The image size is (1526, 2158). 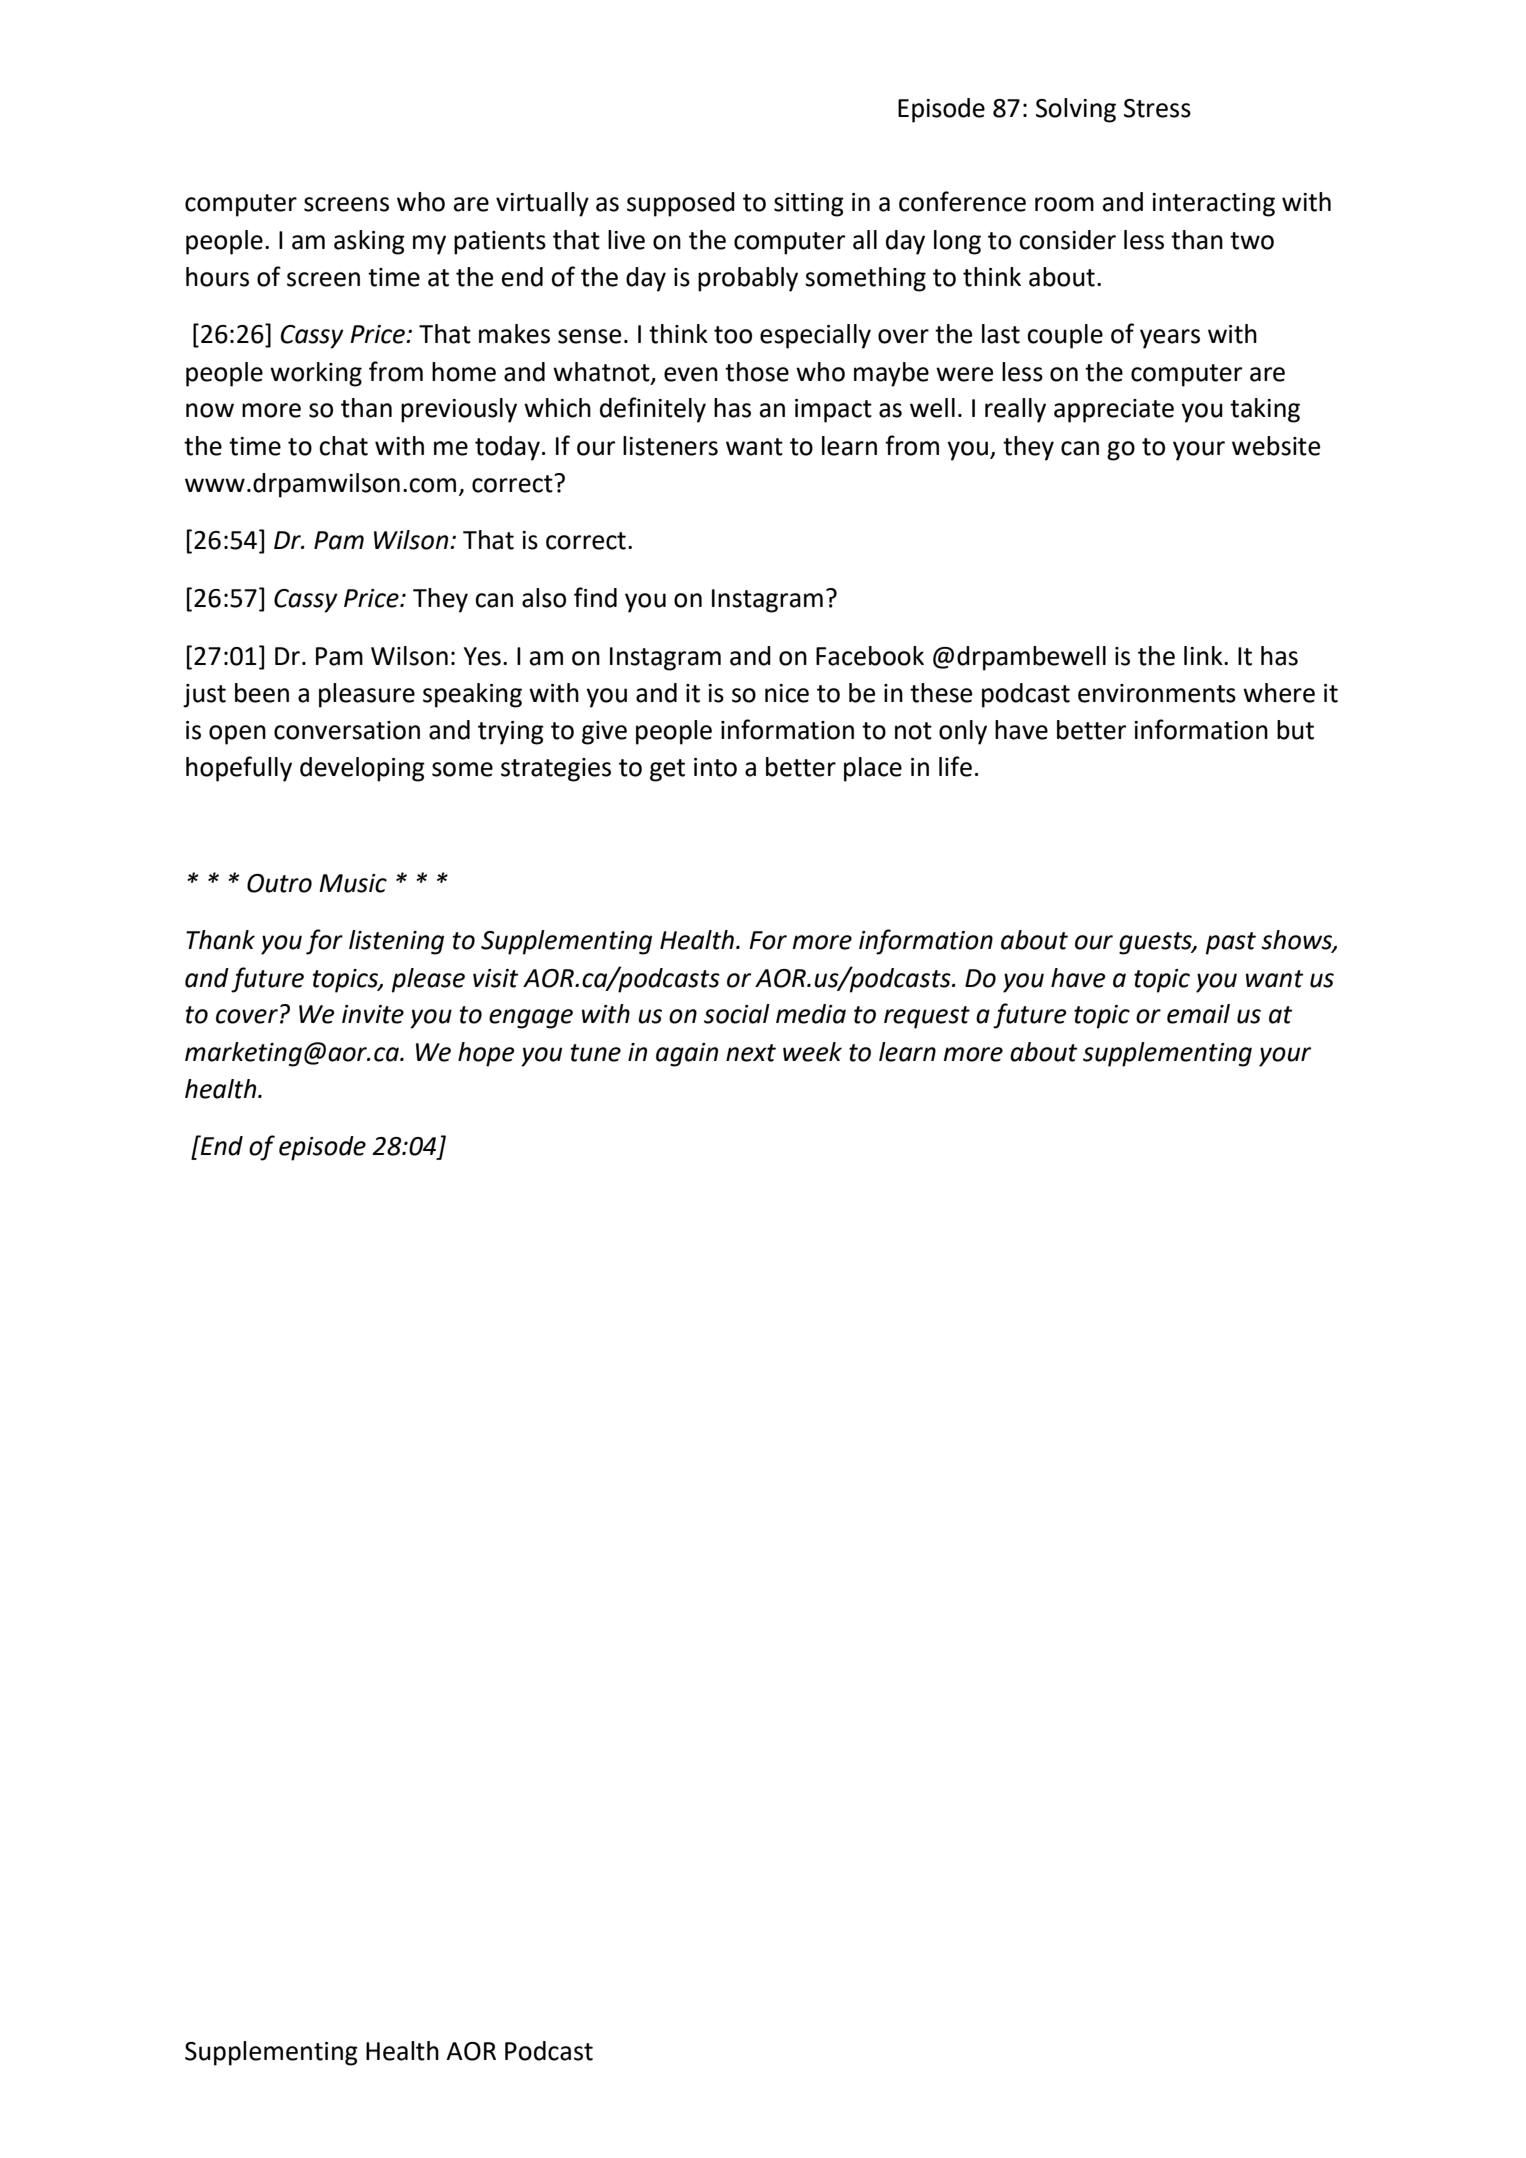 I want to click on asking, so click(x=369, y=242).
